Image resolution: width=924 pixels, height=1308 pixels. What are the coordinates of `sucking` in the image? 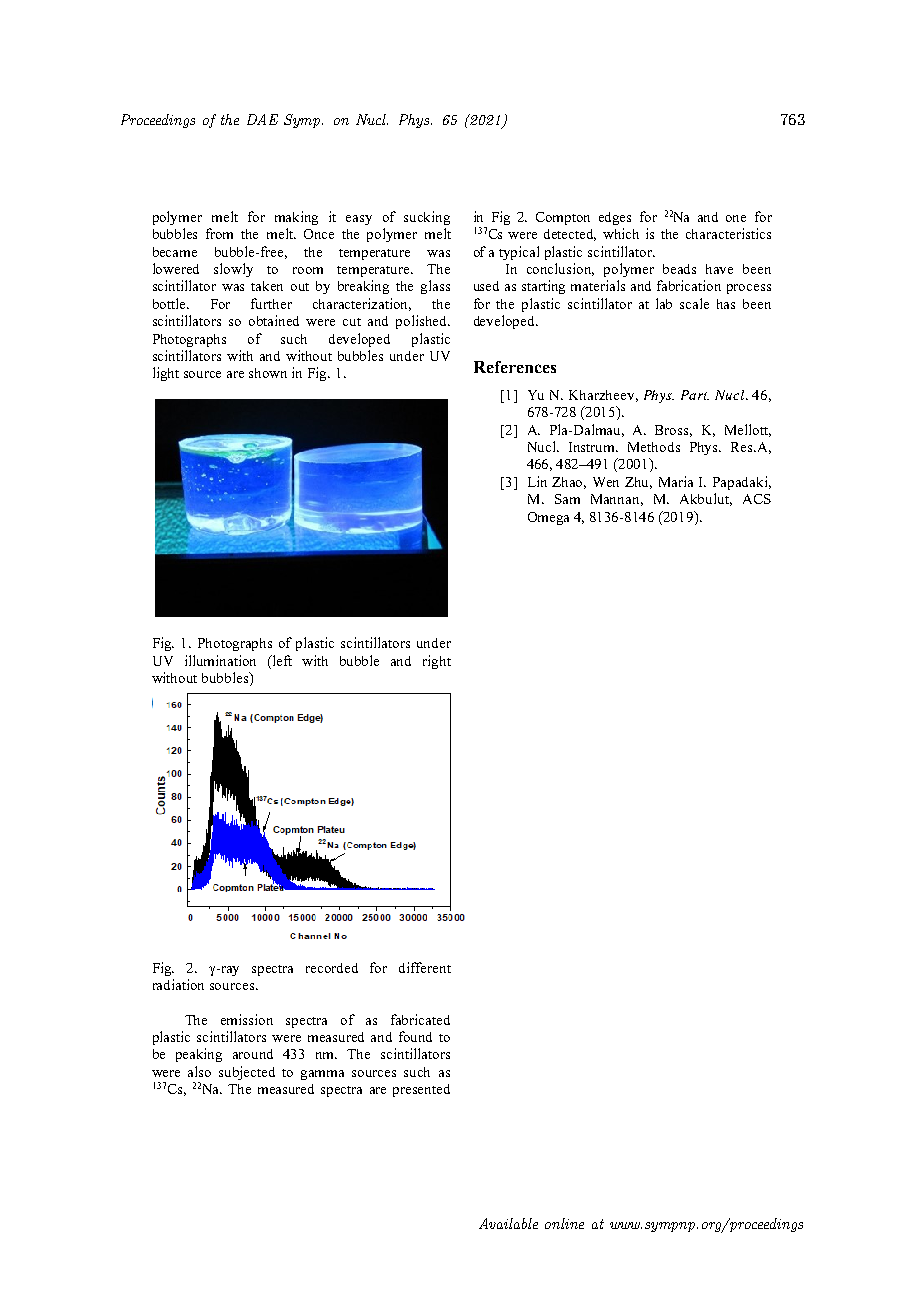 It's located at (427, 218).
